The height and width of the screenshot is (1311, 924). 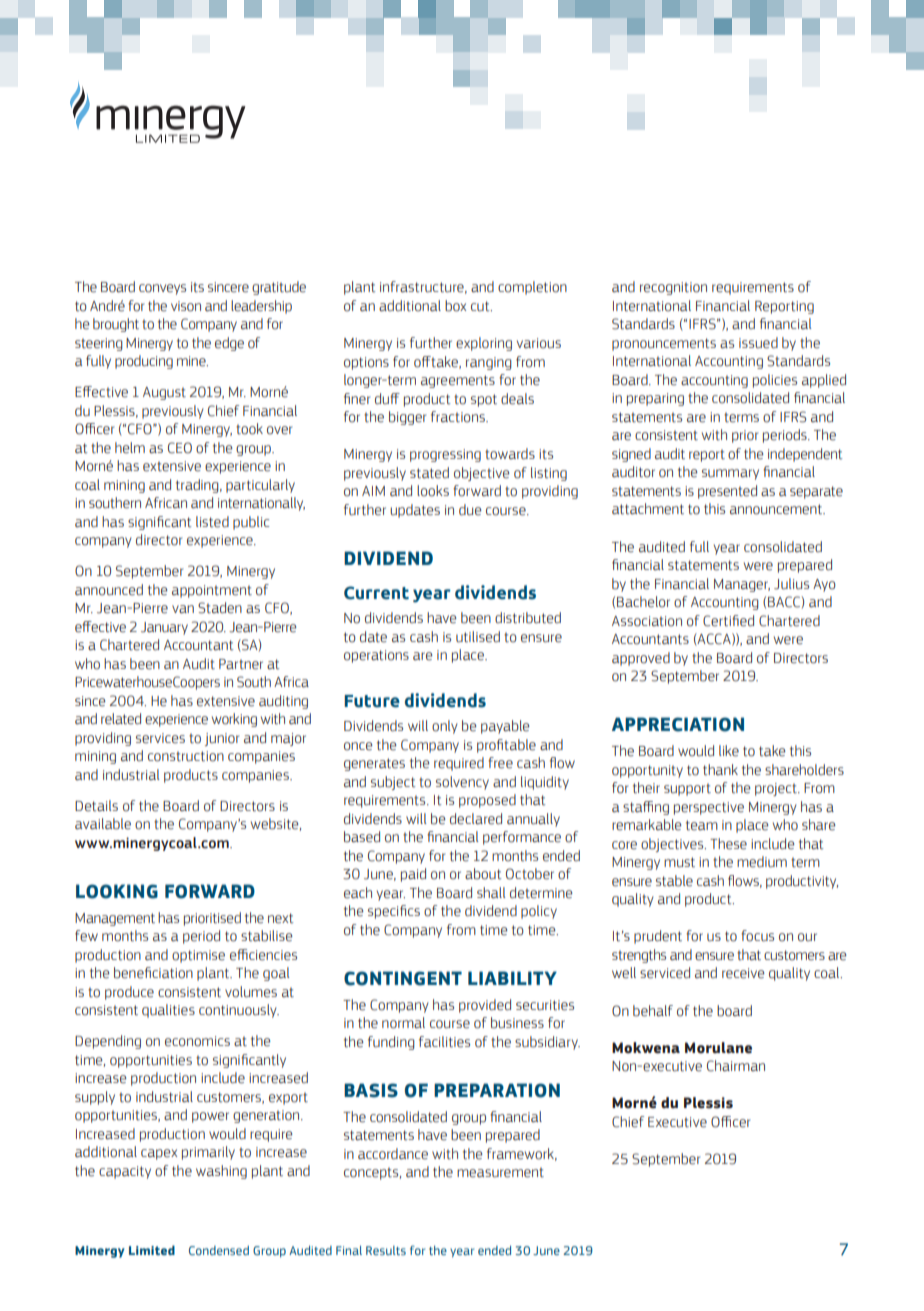 What do you see at coordinates (186, 306) in the screenshot?
I see `vison` at bounding box center [186, 306].
